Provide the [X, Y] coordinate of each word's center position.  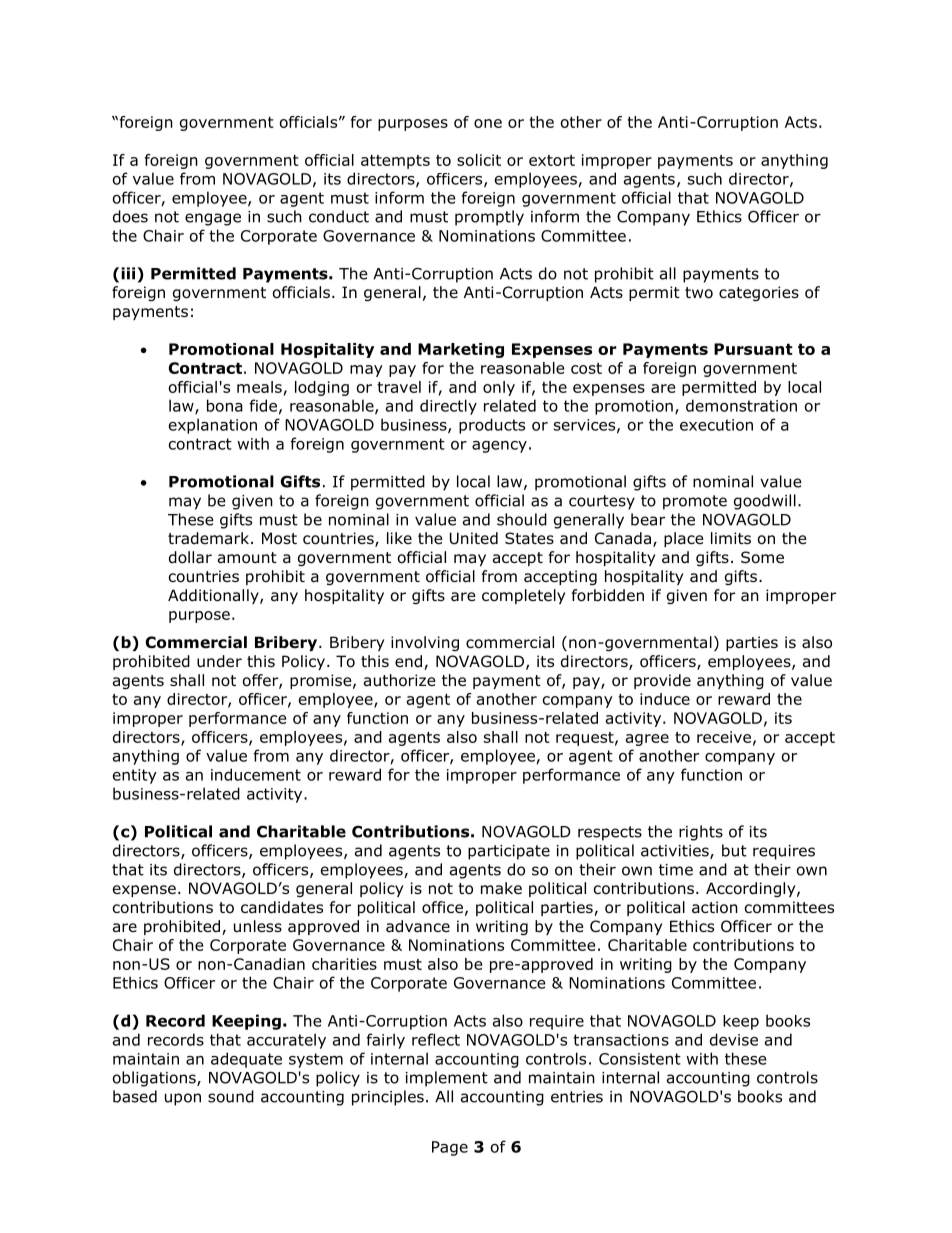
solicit [479, 160]
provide [662, 681]
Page [450, 1148]
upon [183, 1099]
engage [213, 219]
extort [552, 160]
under [219, 661]
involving [425, 643]
